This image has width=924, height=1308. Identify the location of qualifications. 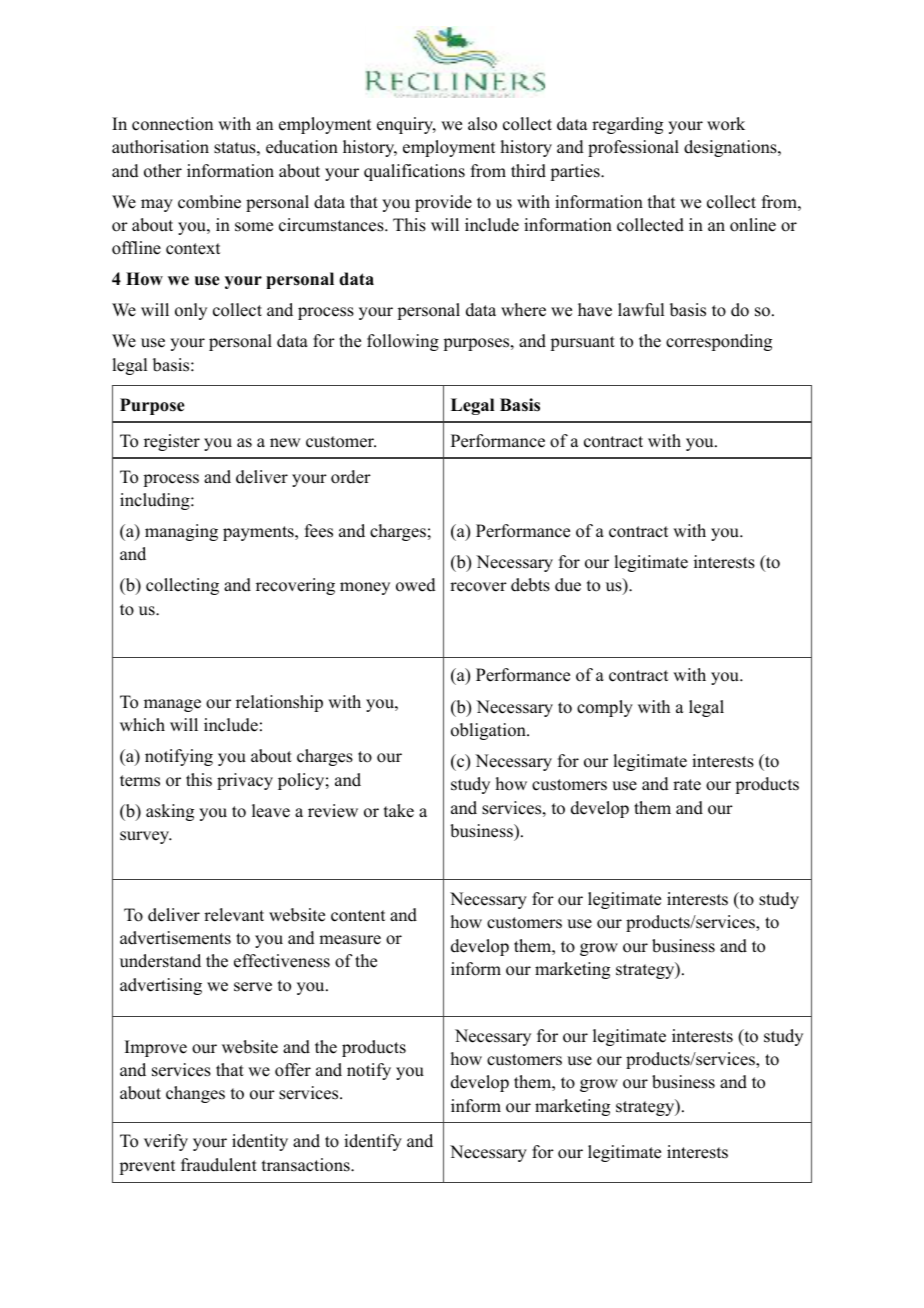
(414, 172).
